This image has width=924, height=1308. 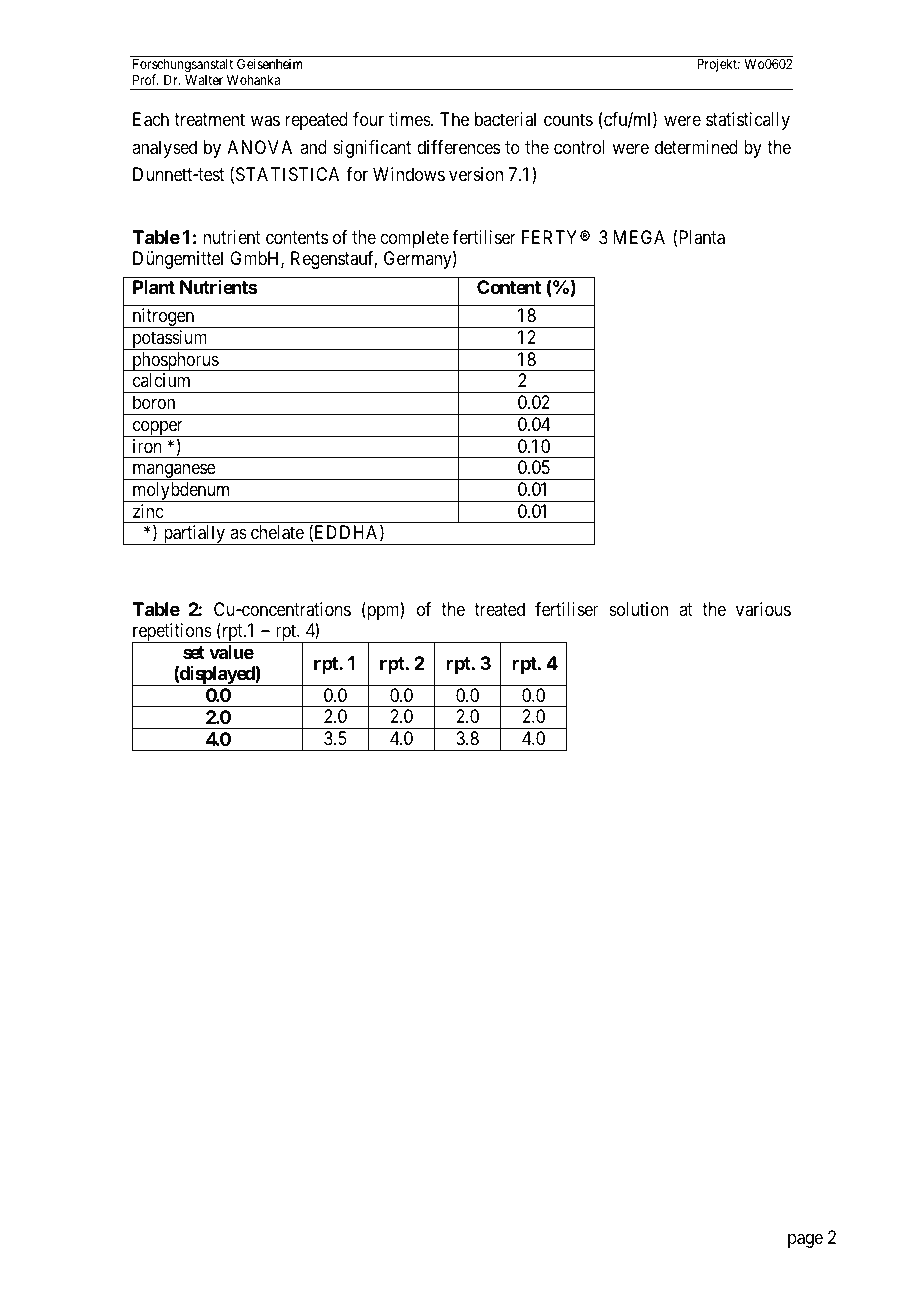 What do you see at coordinates (763, 609) in the image?
I see `various` at bounding box center [763, 609].
